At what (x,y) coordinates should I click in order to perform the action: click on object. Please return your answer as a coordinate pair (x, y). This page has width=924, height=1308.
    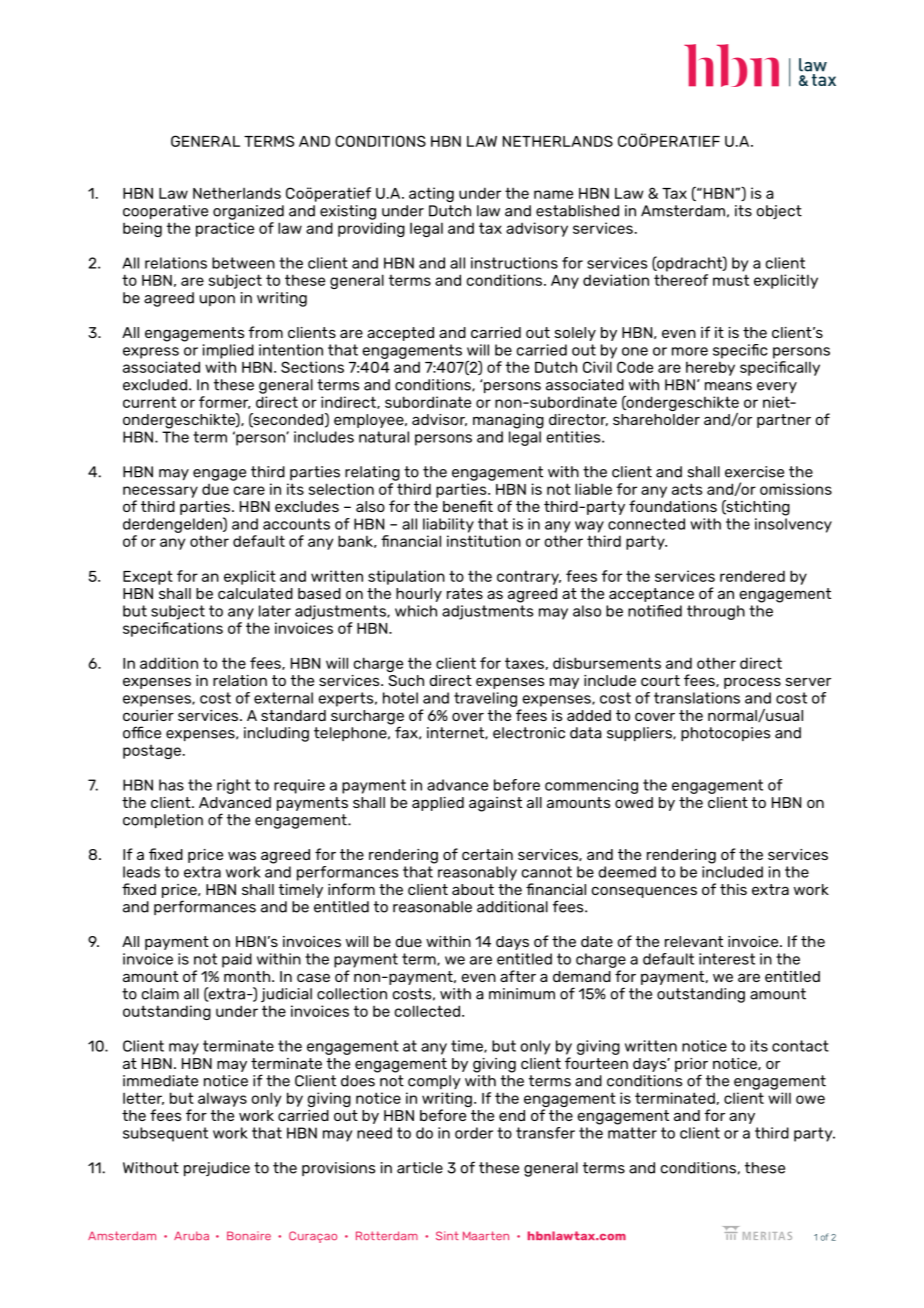
    Looking at the image, I should click on (779, 212).
